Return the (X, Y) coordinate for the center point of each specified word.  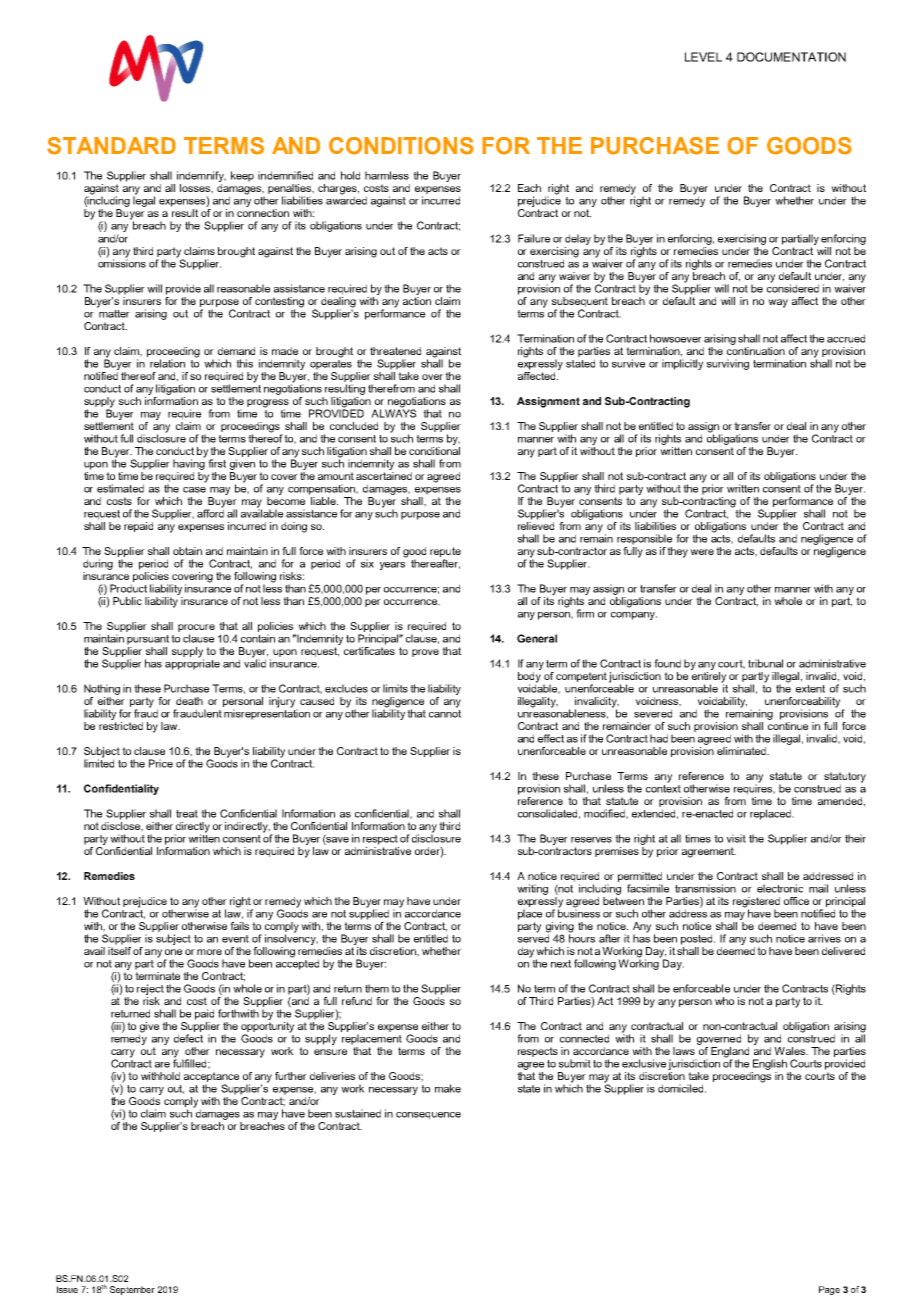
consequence (428, 1116)
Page (829, 1290)
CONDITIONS (401, 146)
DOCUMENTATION (791, 57)
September (132, 1290)
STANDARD (111, 146)
